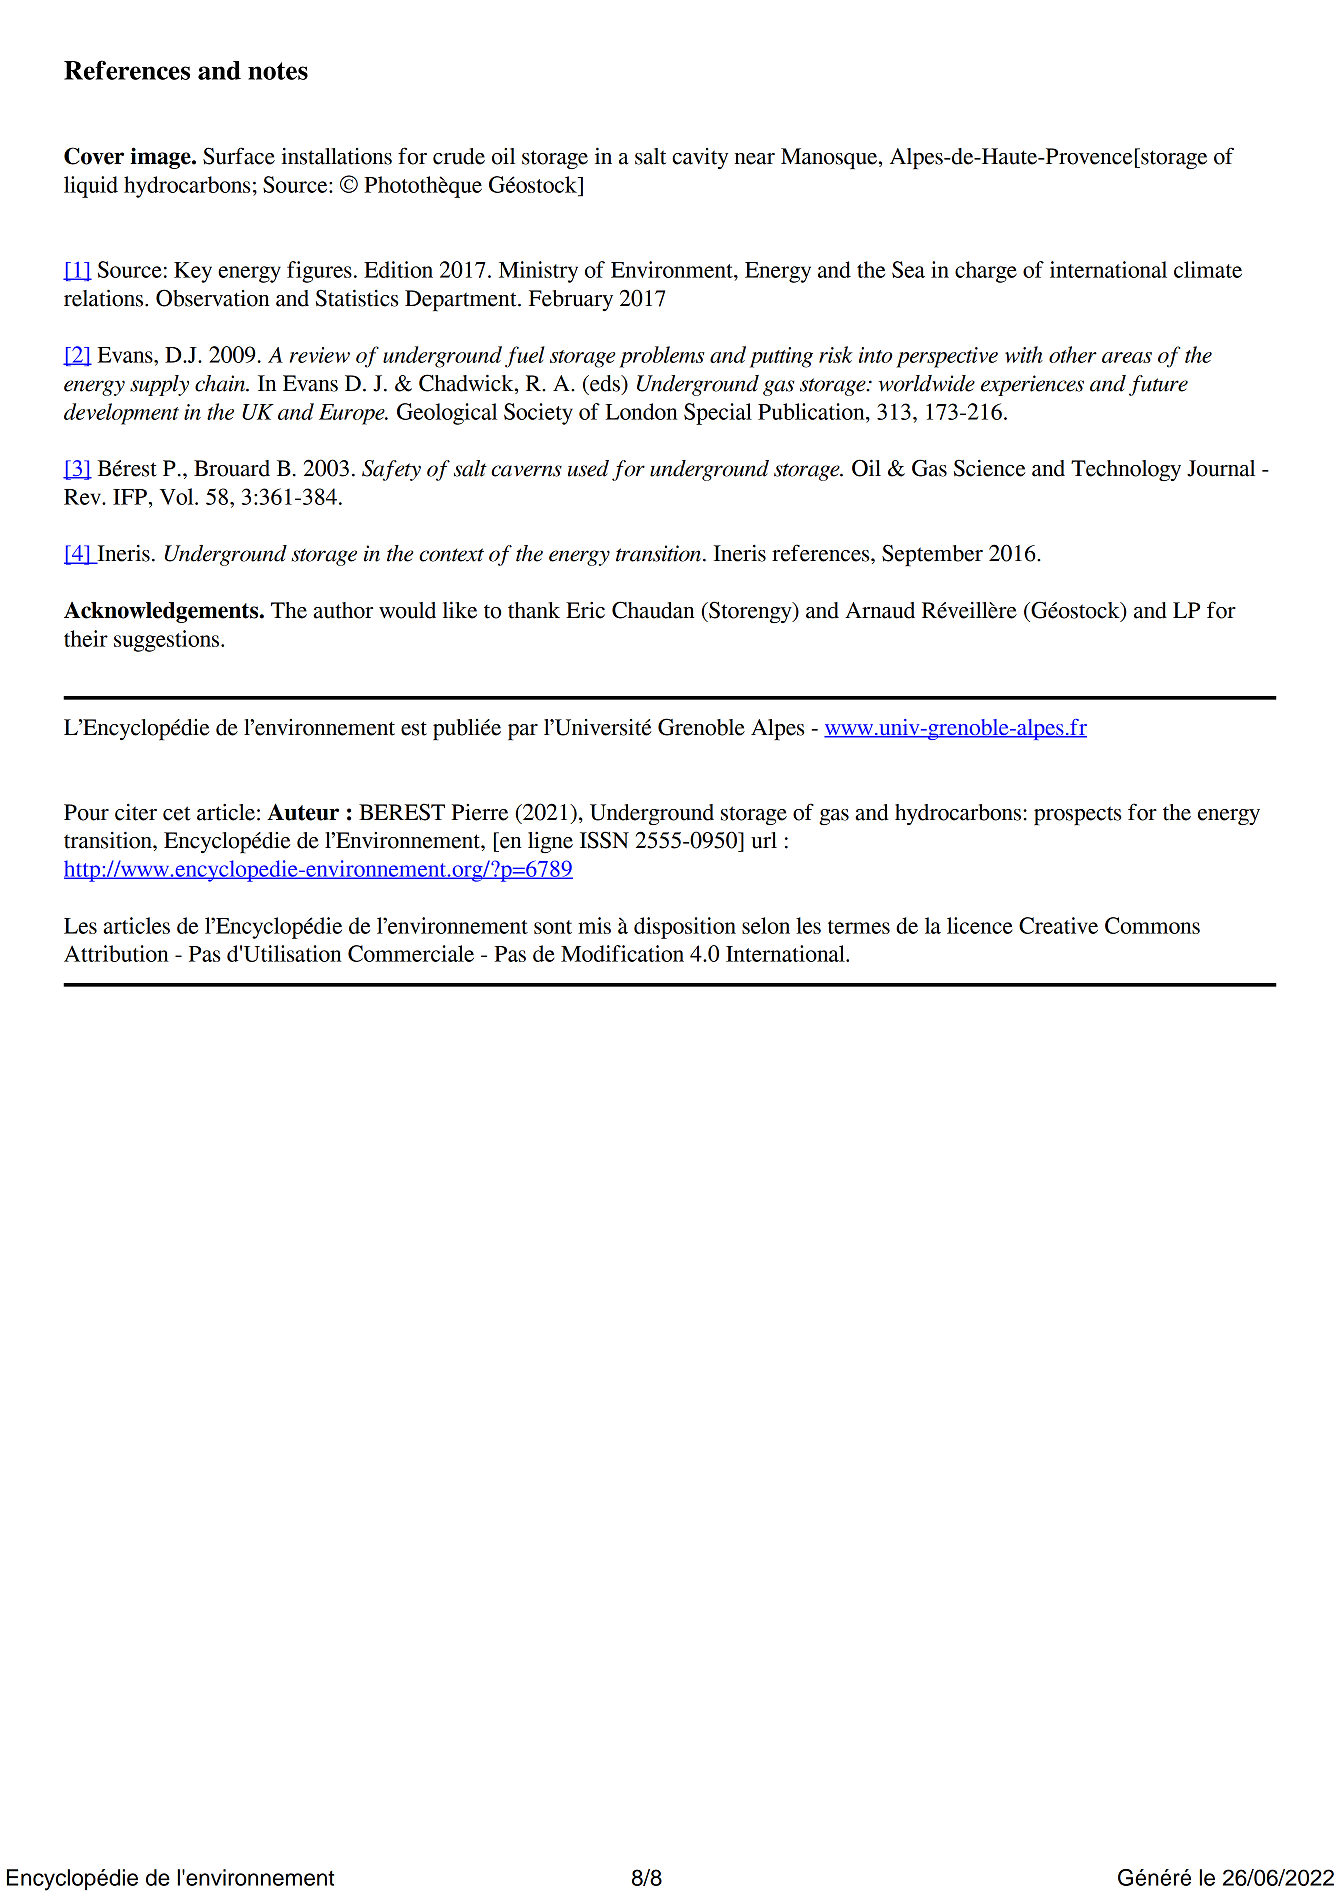 The height and width of the image is (1895, 1340). I want to click on Attribution, so click(116, 953).
